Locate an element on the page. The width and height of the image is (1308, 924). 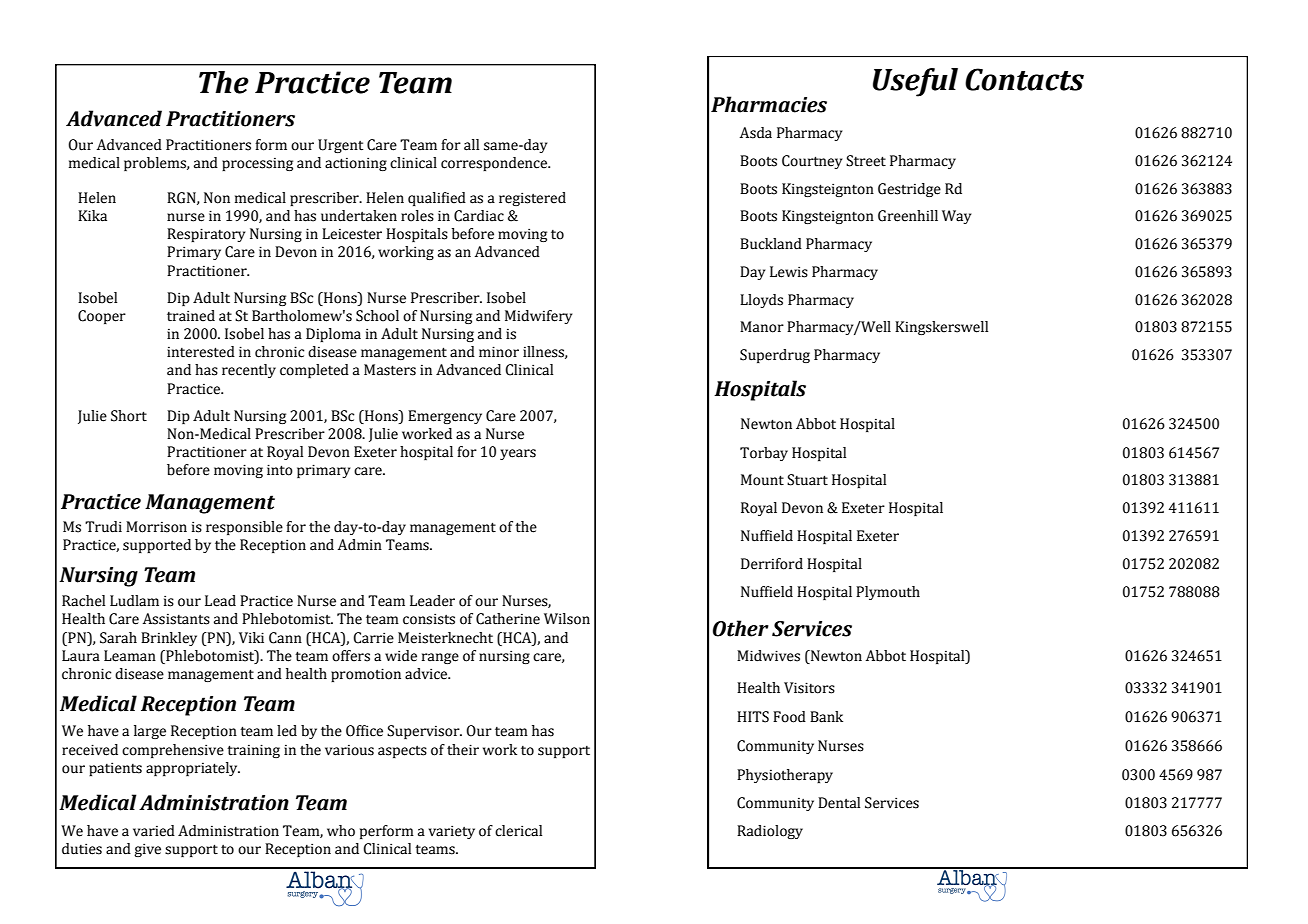
into is located at coordinates (280, 470).
